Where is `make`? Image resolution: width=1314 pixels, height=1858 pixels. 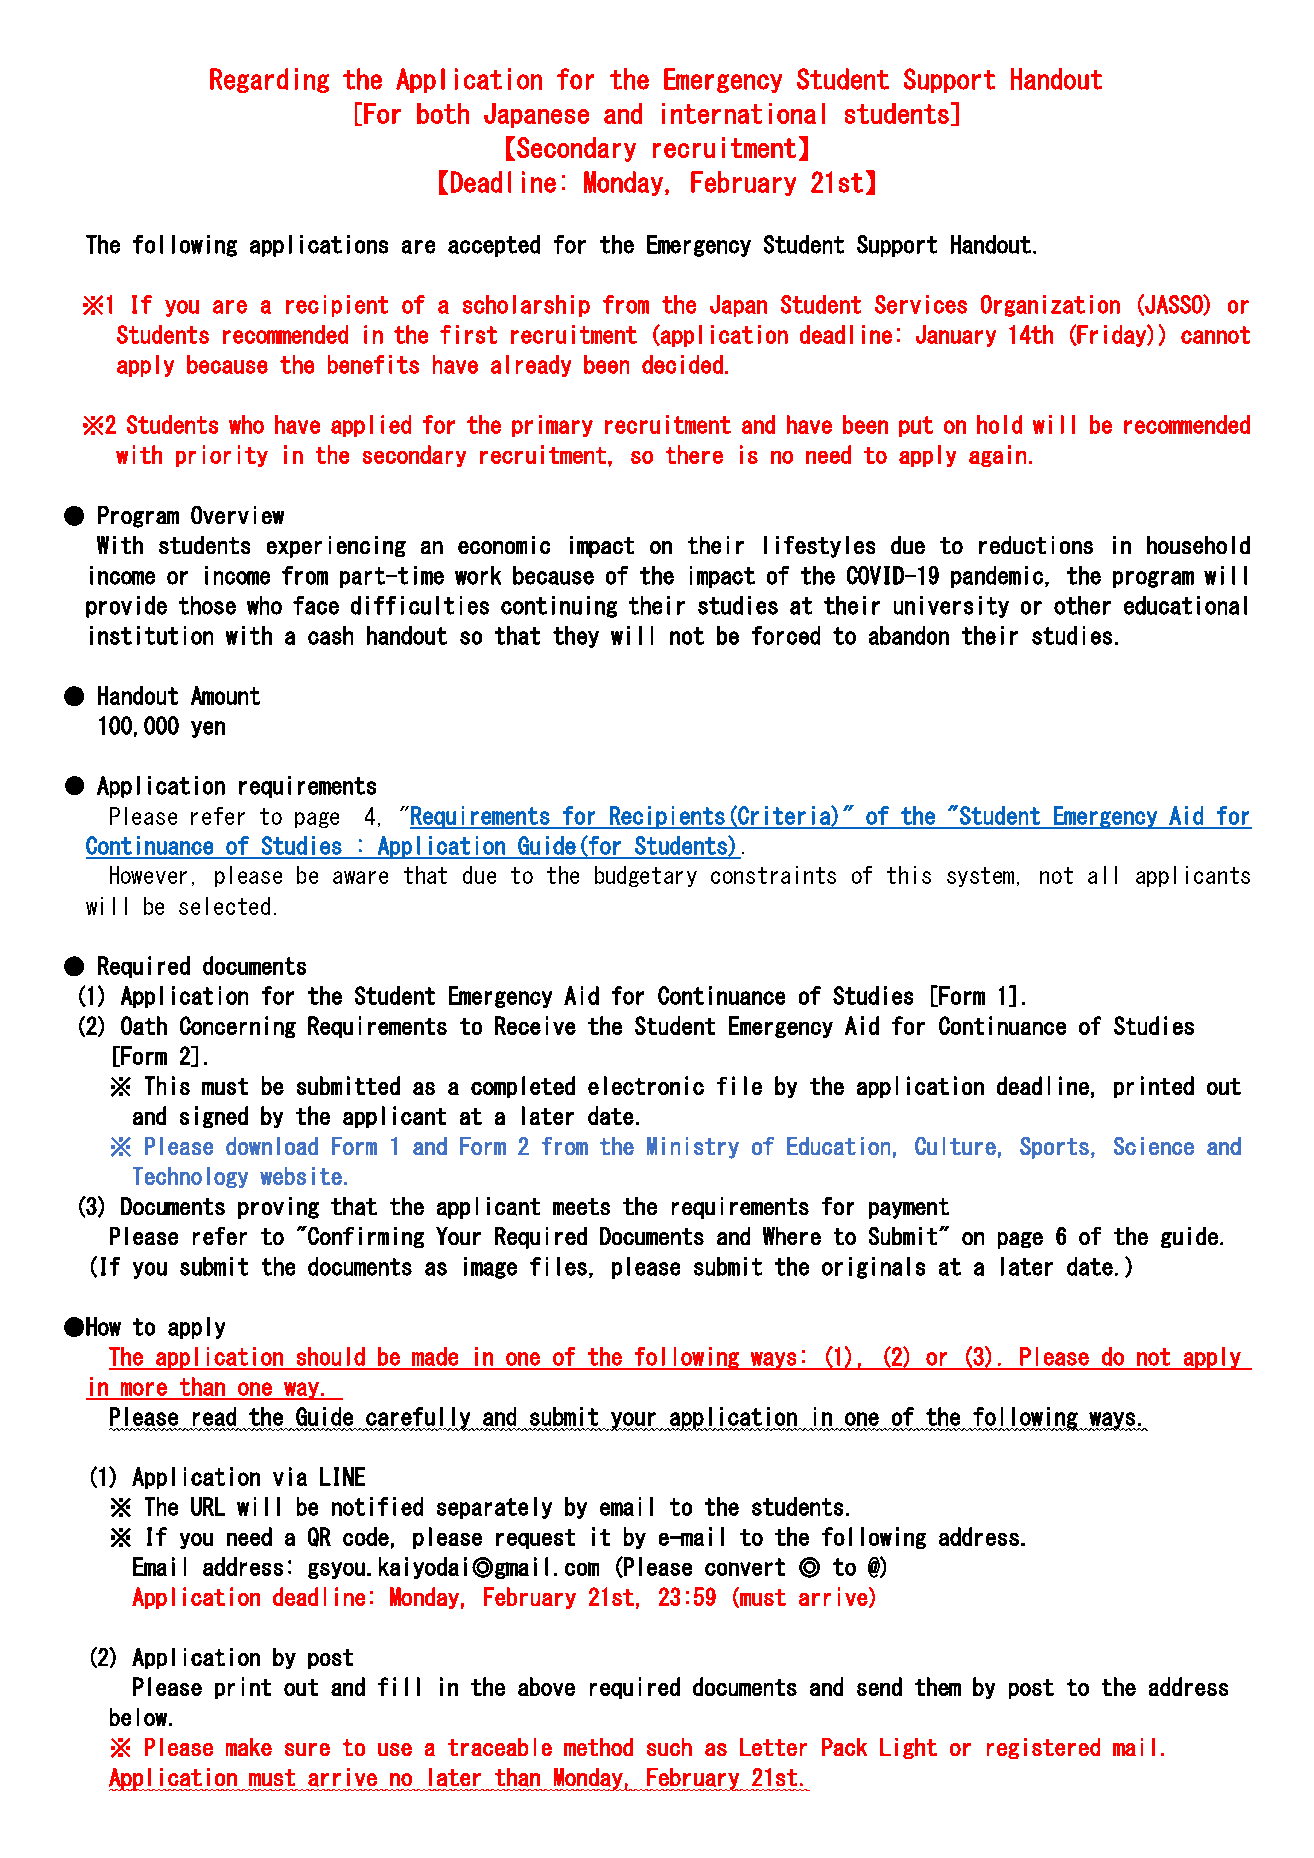 make is located at coordinates (249, 1747).
